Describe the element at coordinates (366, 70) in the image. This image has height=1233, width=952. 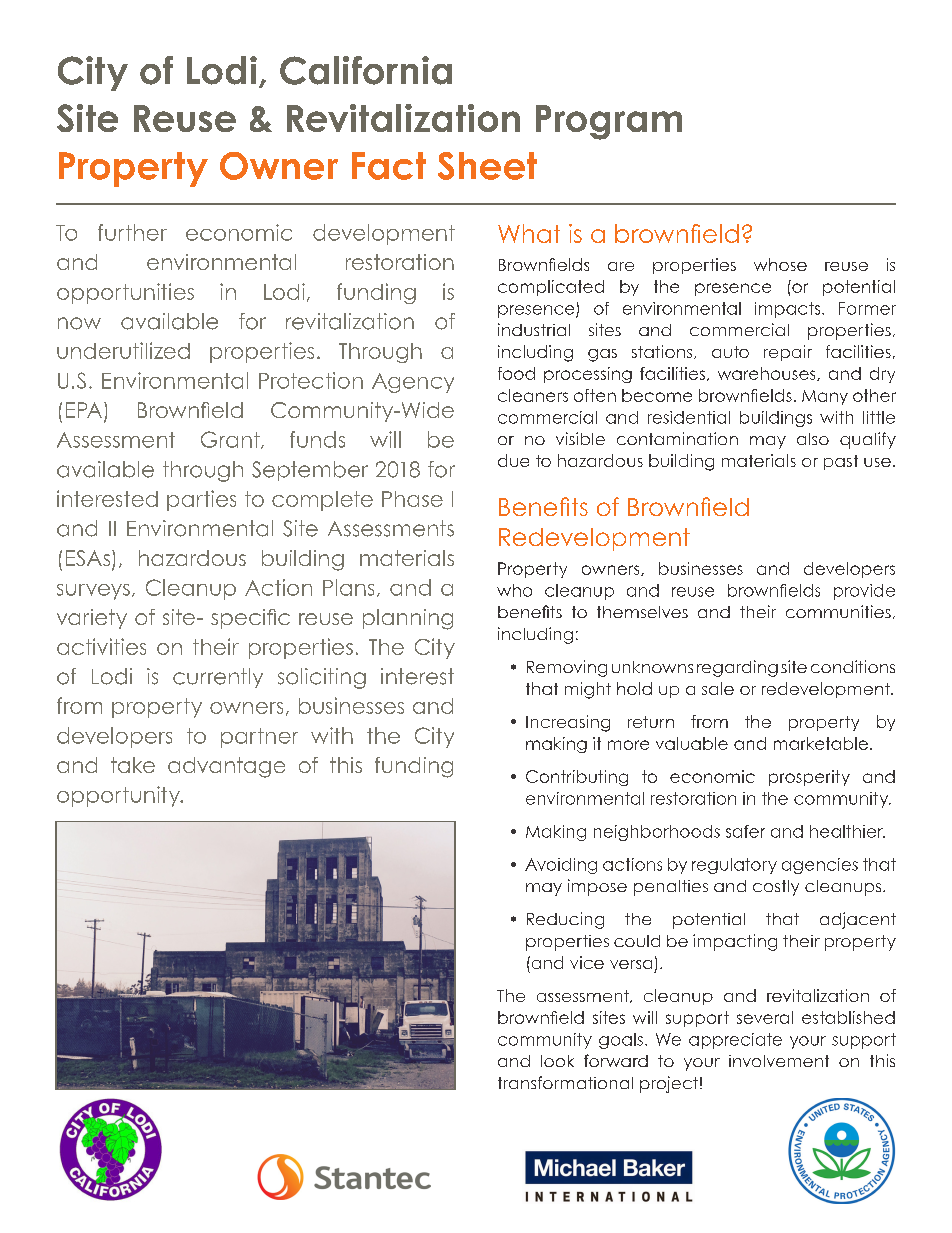
I see `California` at that location.
